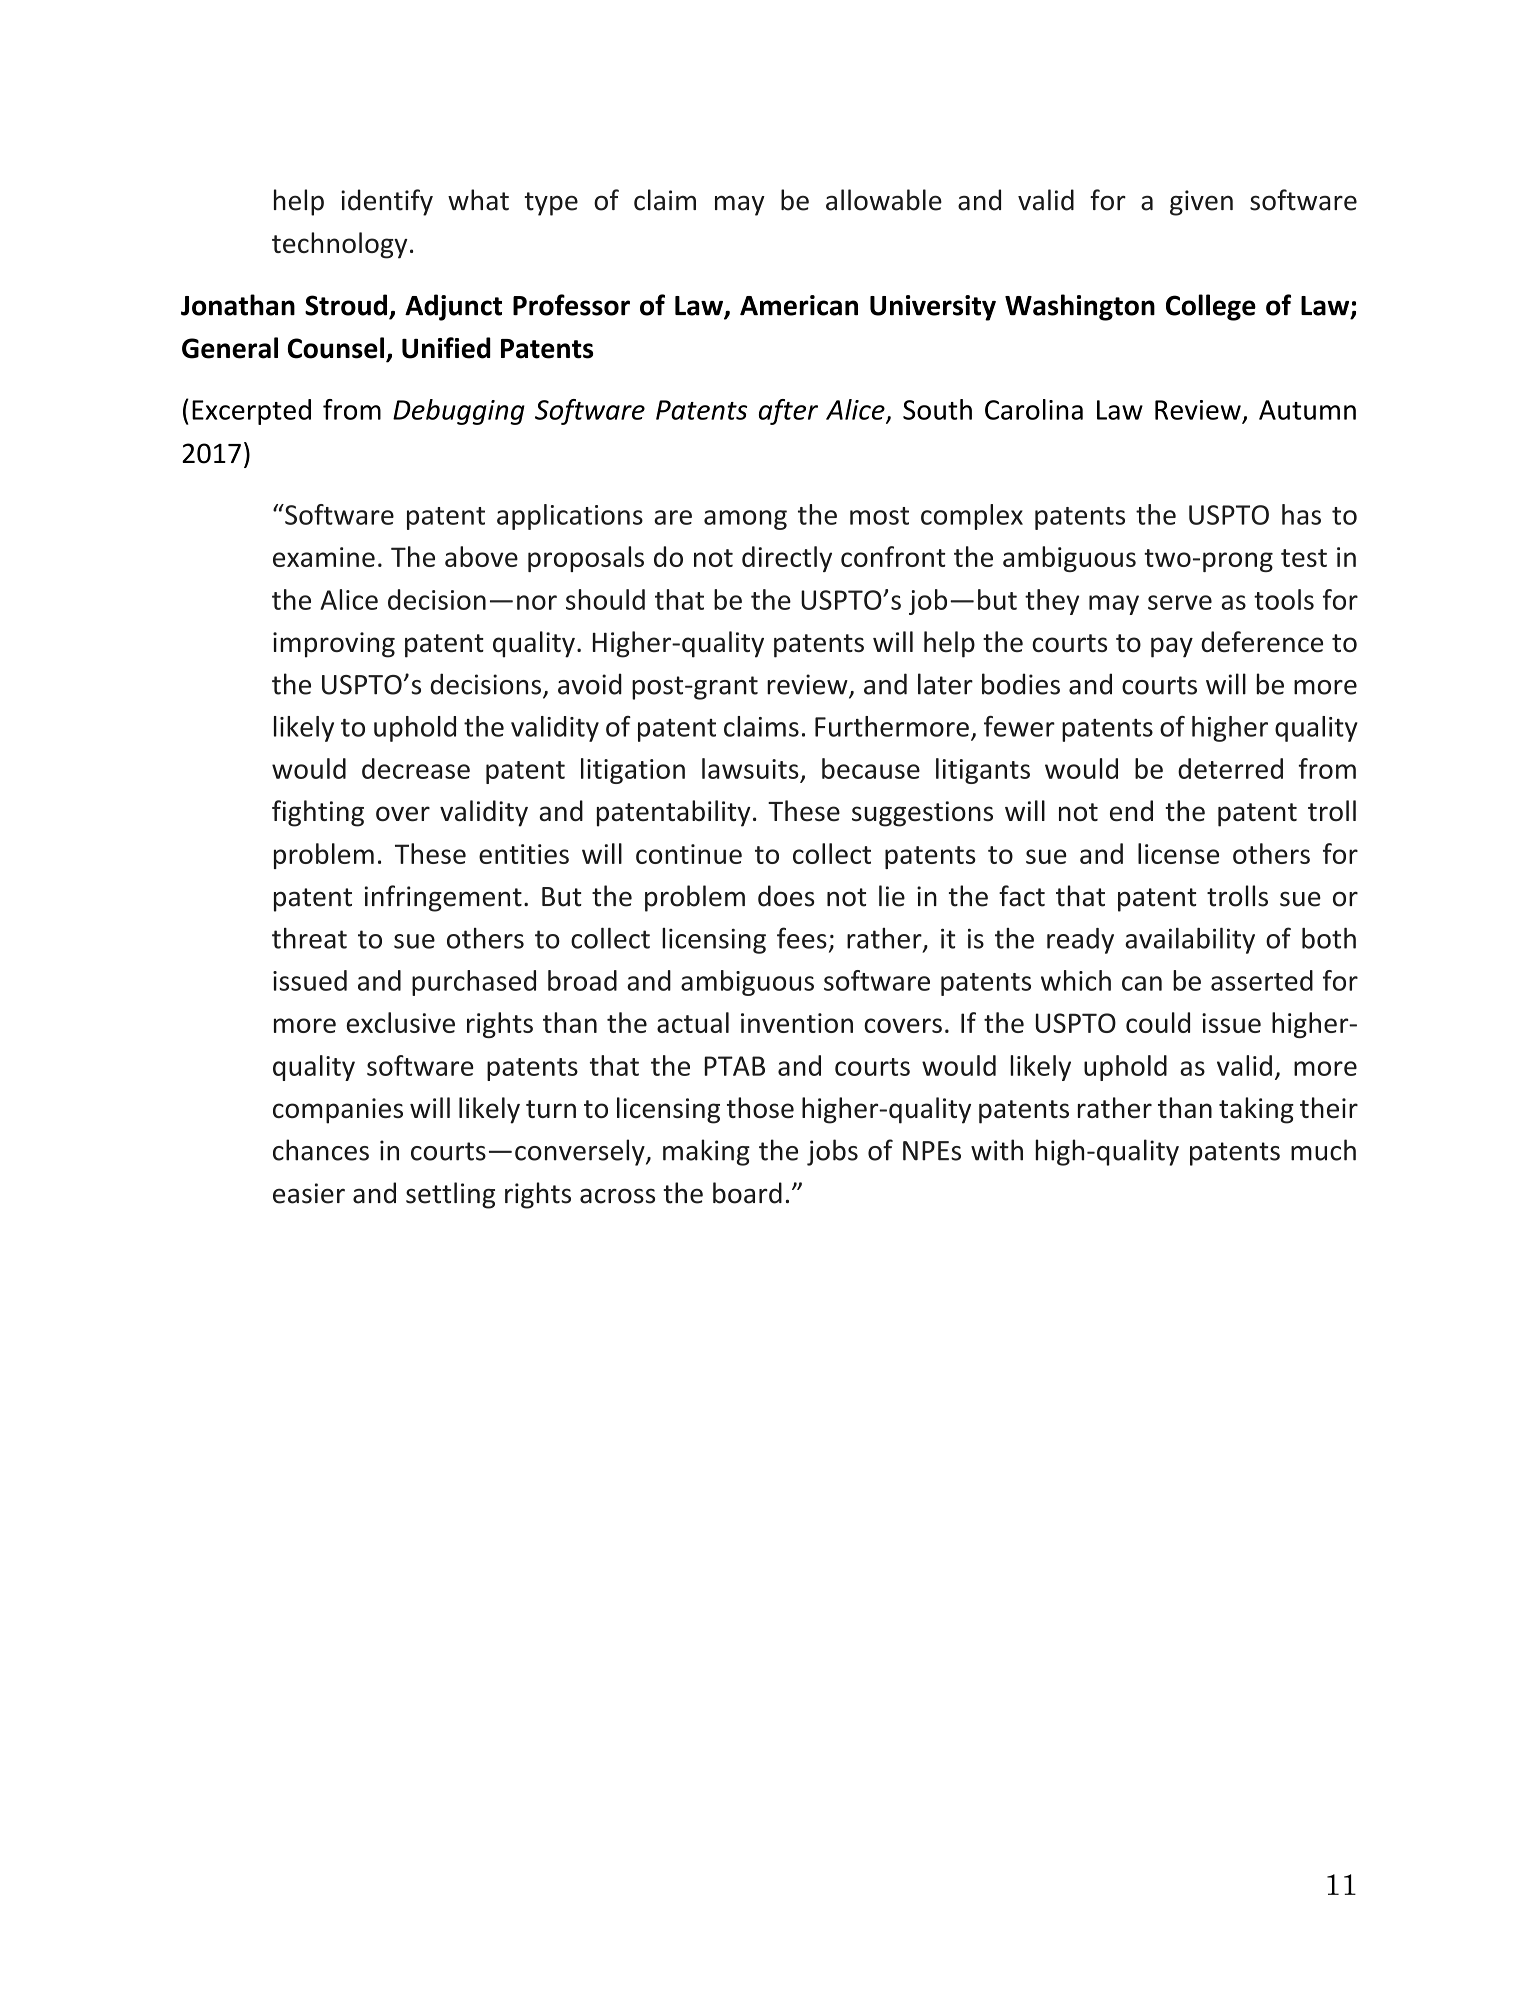 The image size is (1539, 1992). What do you see at coordinates (321, 1150) in the image?
I see `chances` at bounding box center [321, 1150].
